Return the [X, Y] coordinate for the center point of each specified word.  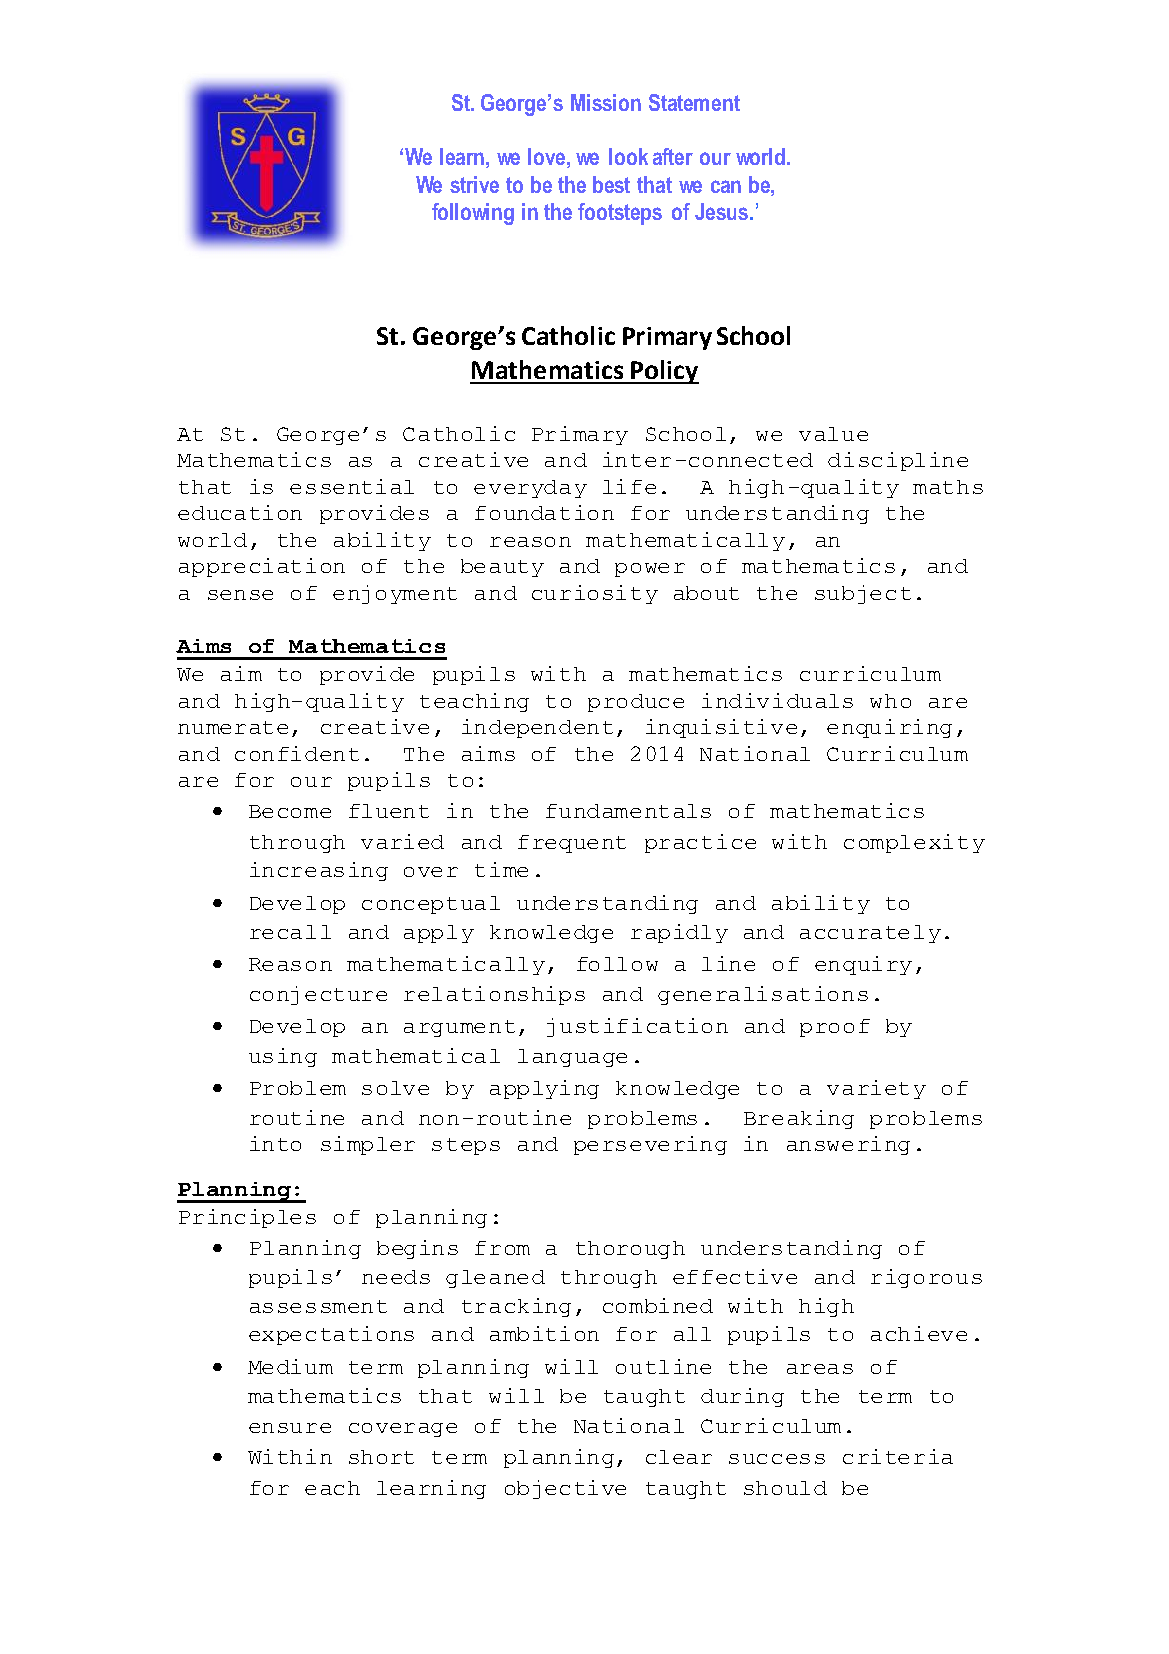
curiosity [595, 594]
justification [637, 1027]
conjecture [318, 995]
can [726, 186]
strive [474, 184]
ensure [290, 1428]
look [628, 156]
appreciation [262, 567]
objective [565, 1489]
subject [863, 594]
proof [835, 1028]
